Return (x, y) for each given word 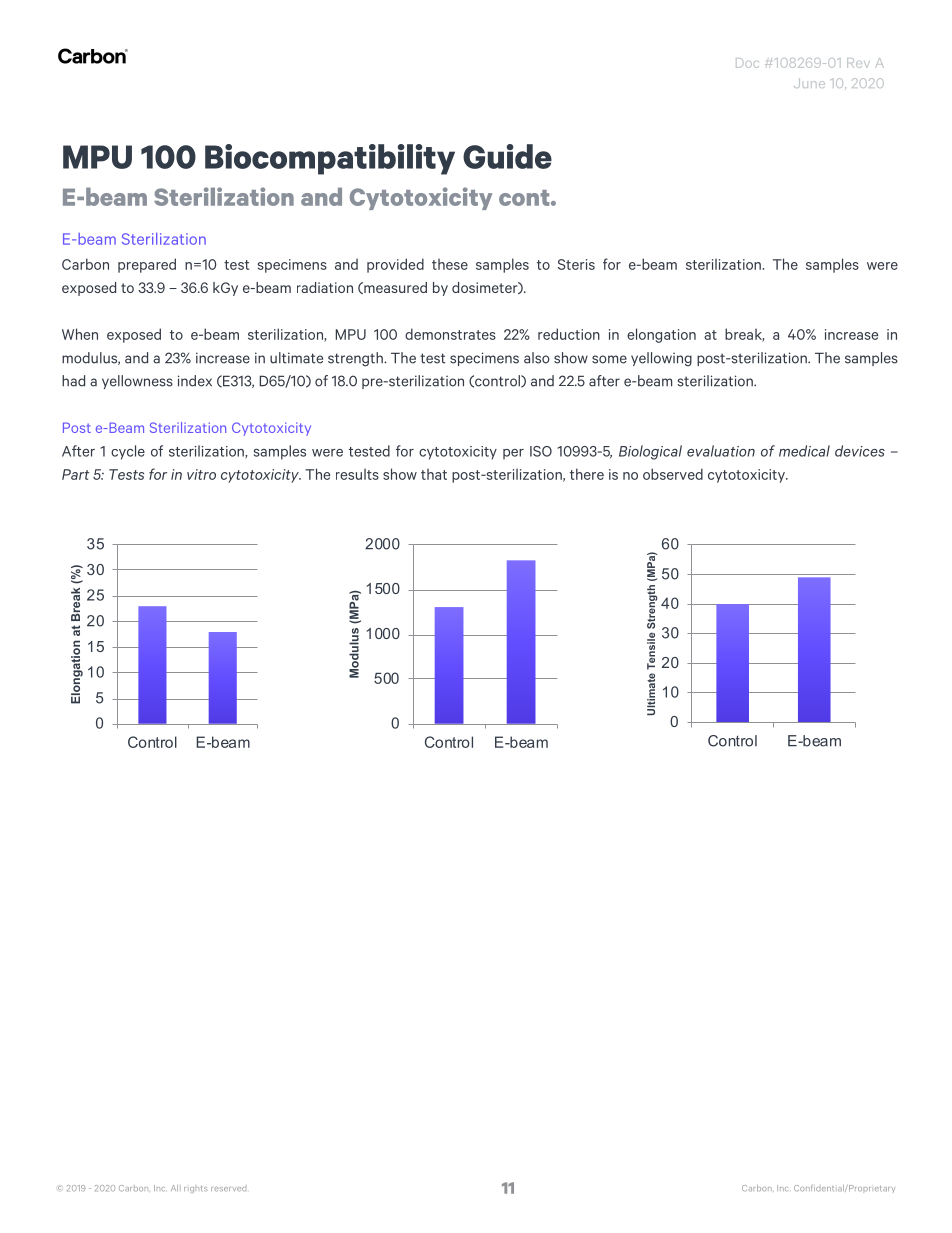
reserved (228, 1189)
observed (673, 474)
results (357, 474)
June (809, 83)
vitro (201, 474)
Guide (507, 156)
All (176, 1188)
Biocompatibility (330, 159)
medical (804, 451)
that (434, 474)
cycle (128, 452)
